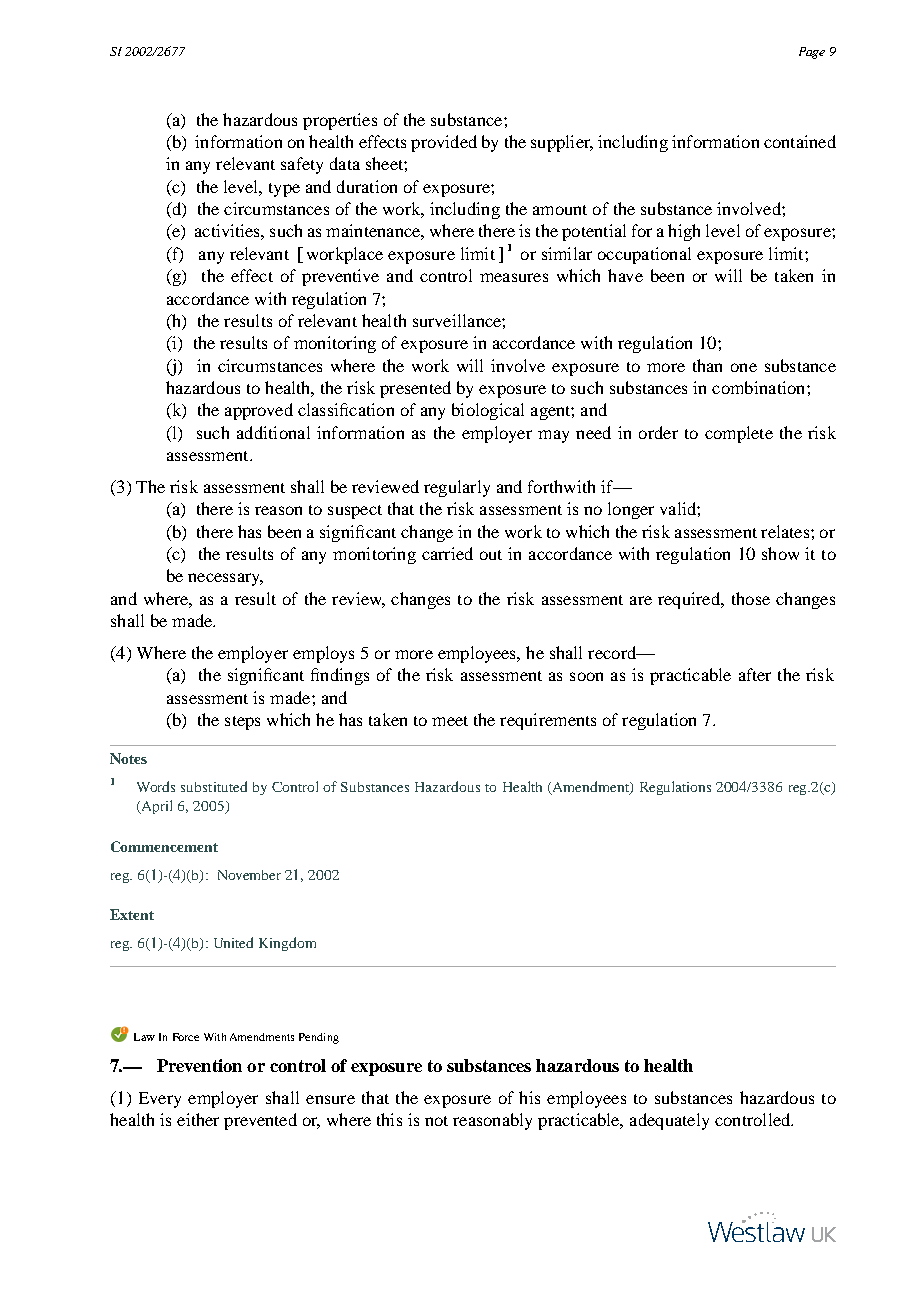 The height and width of the image is (1308, 924). I want to click on necessary, so click(225, 579).
